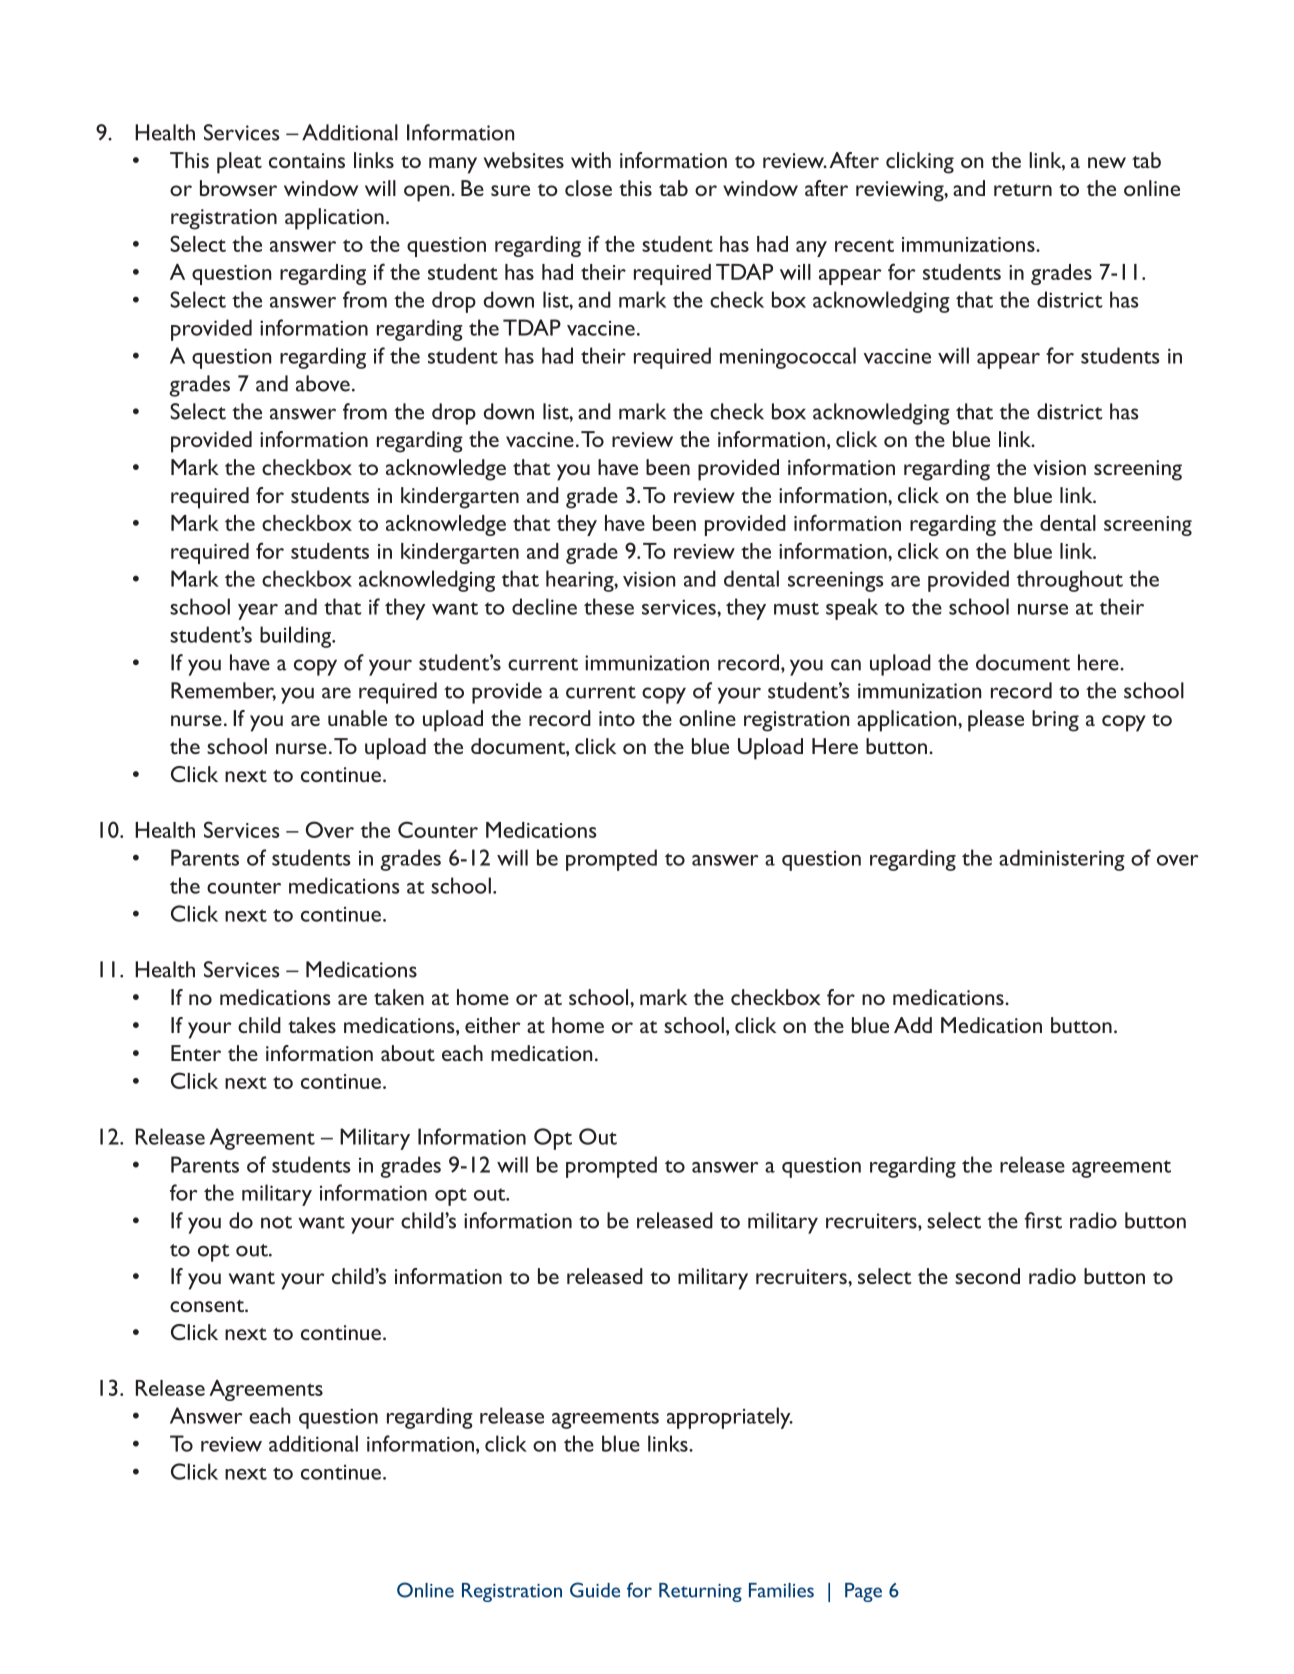 This page has width=1294, height=1674. Describe the element at coordinates (307, 160) in the page. I see `contains` at that location.
